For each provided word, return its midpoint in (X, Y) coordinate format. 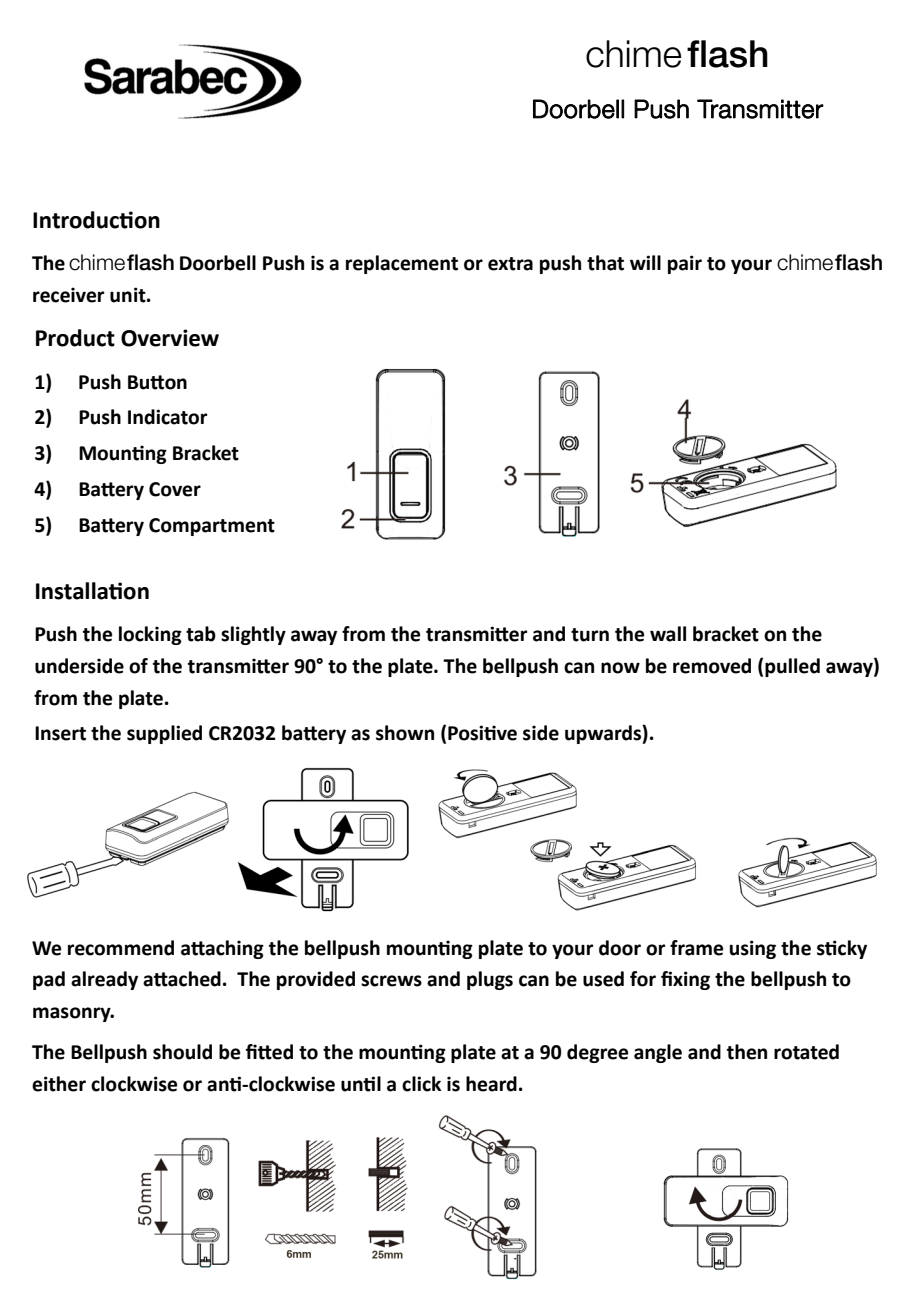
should (182, 1052)
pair (685, 264)
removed (712, 666)
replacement (402, 264)
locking (150, 635)
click (421, 1084)
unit (129, 295)
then (747, 1052)
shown (405, 733)
